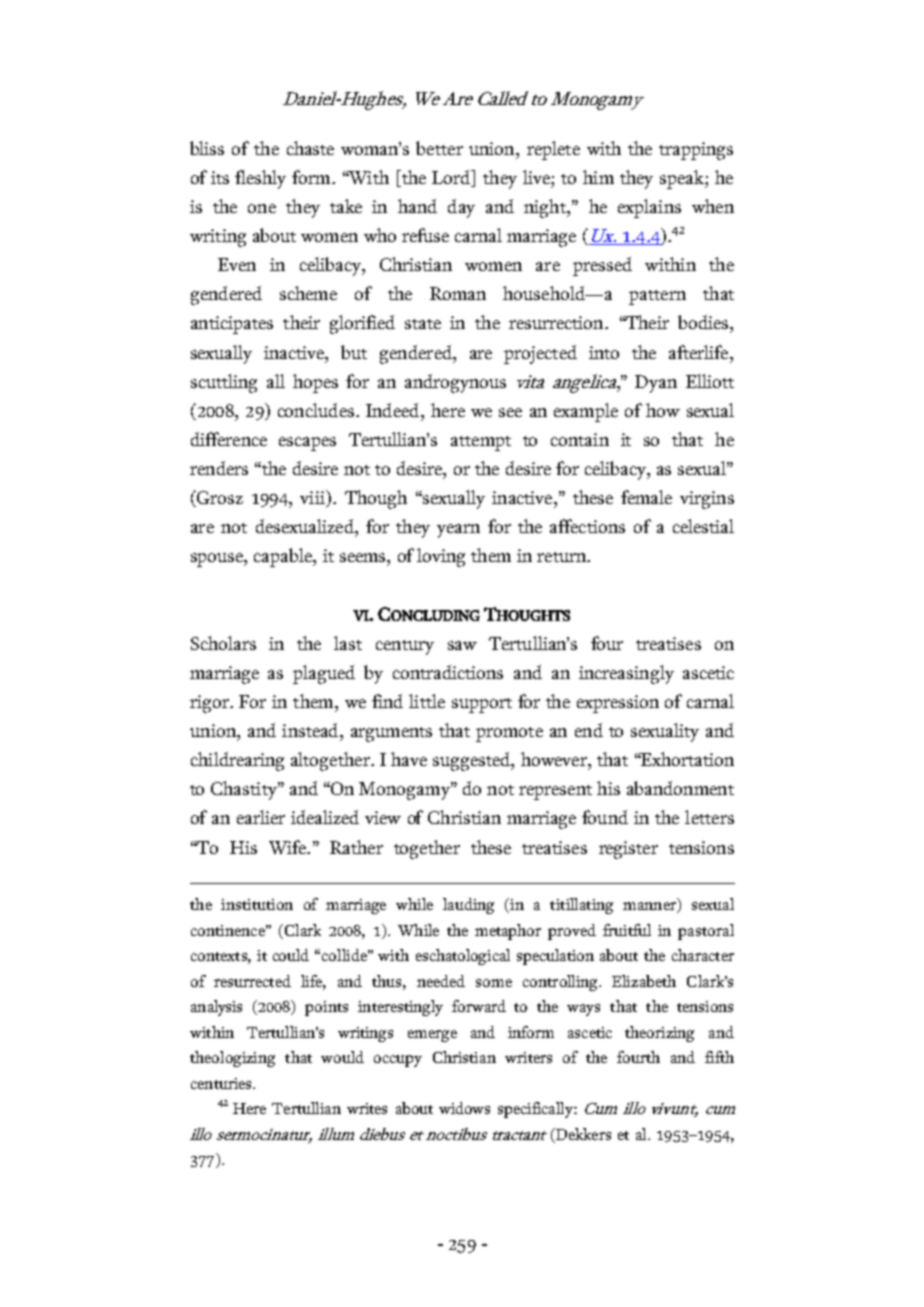 This page has width=924, height=1307. I want to click on suggested, so click(472, 761).
